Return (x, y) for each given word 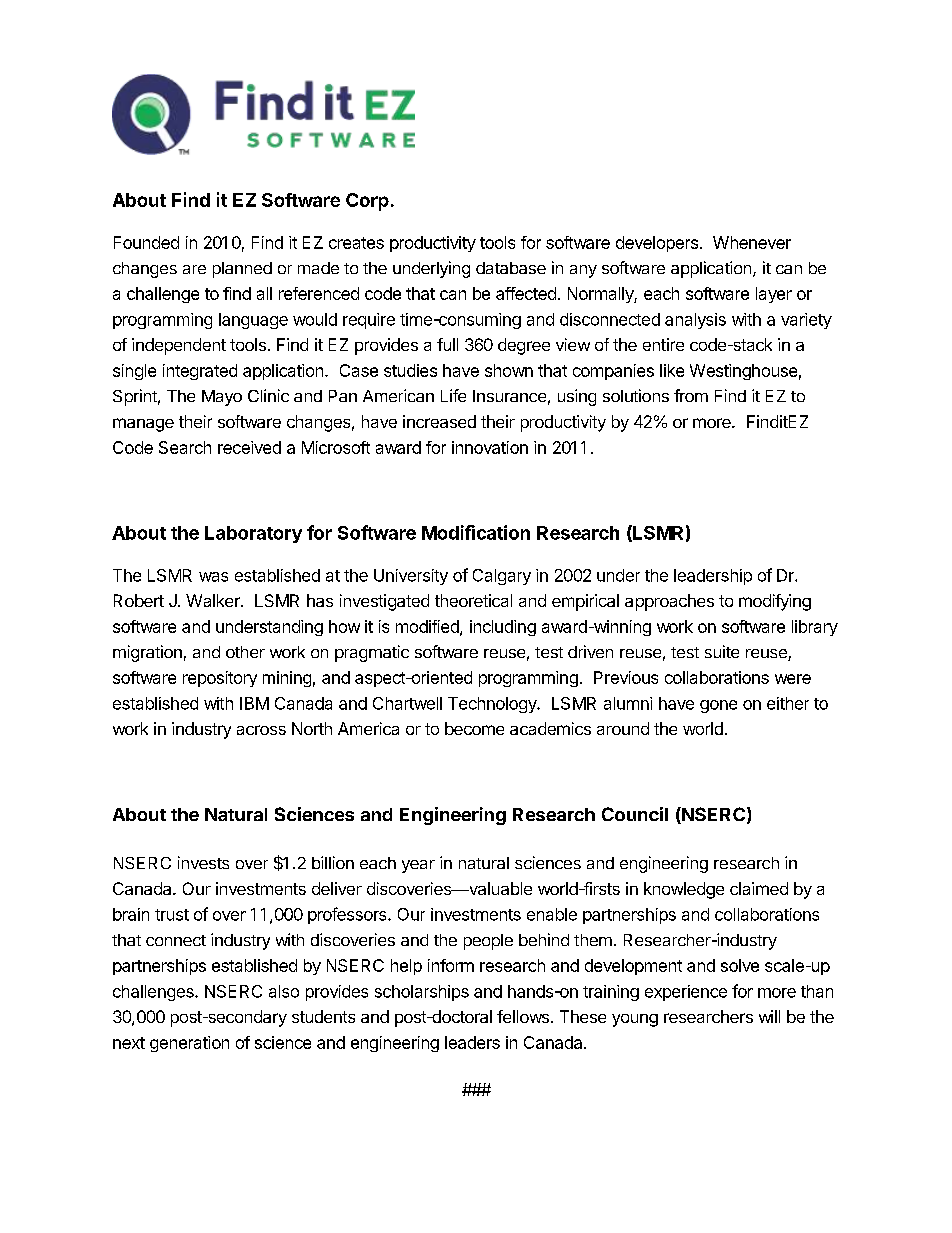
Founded (146, 242)
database (511, 268)
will (769, 1016)
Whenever (752, 242)
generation (189, 1044)
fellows (523, 1016)
